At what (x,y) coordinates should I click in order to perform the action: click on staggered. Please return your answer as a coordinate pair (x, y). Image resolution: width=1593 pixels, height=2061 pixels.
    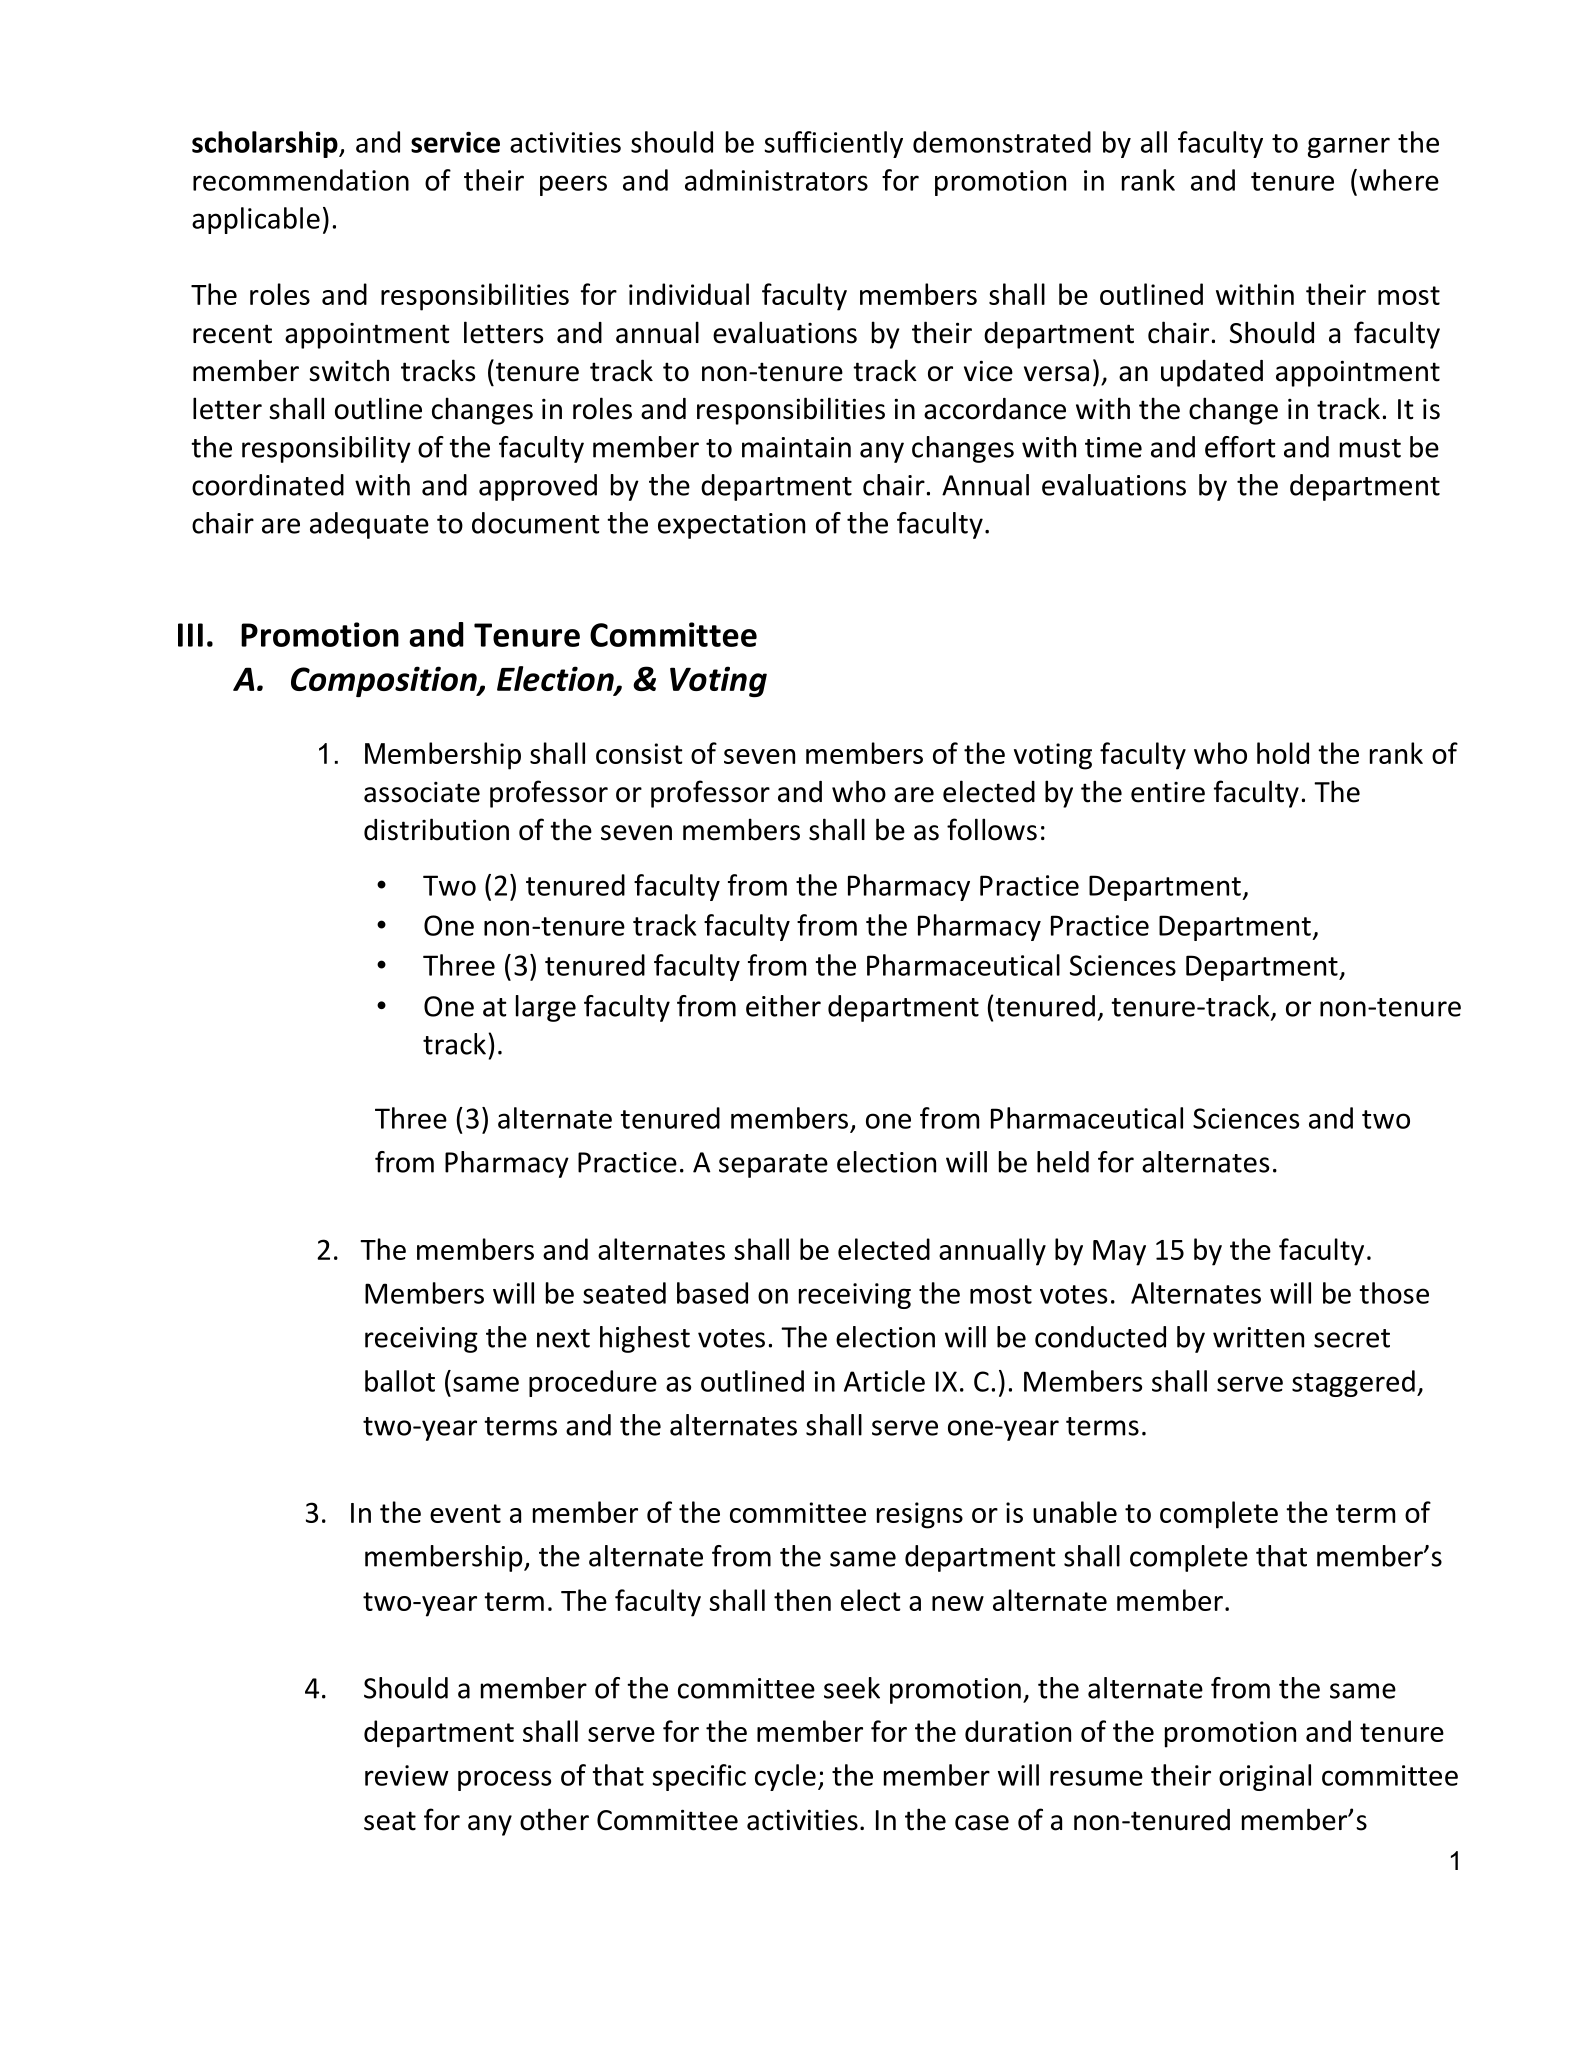
    Looking at the image, I should click on (1353, 1383).
